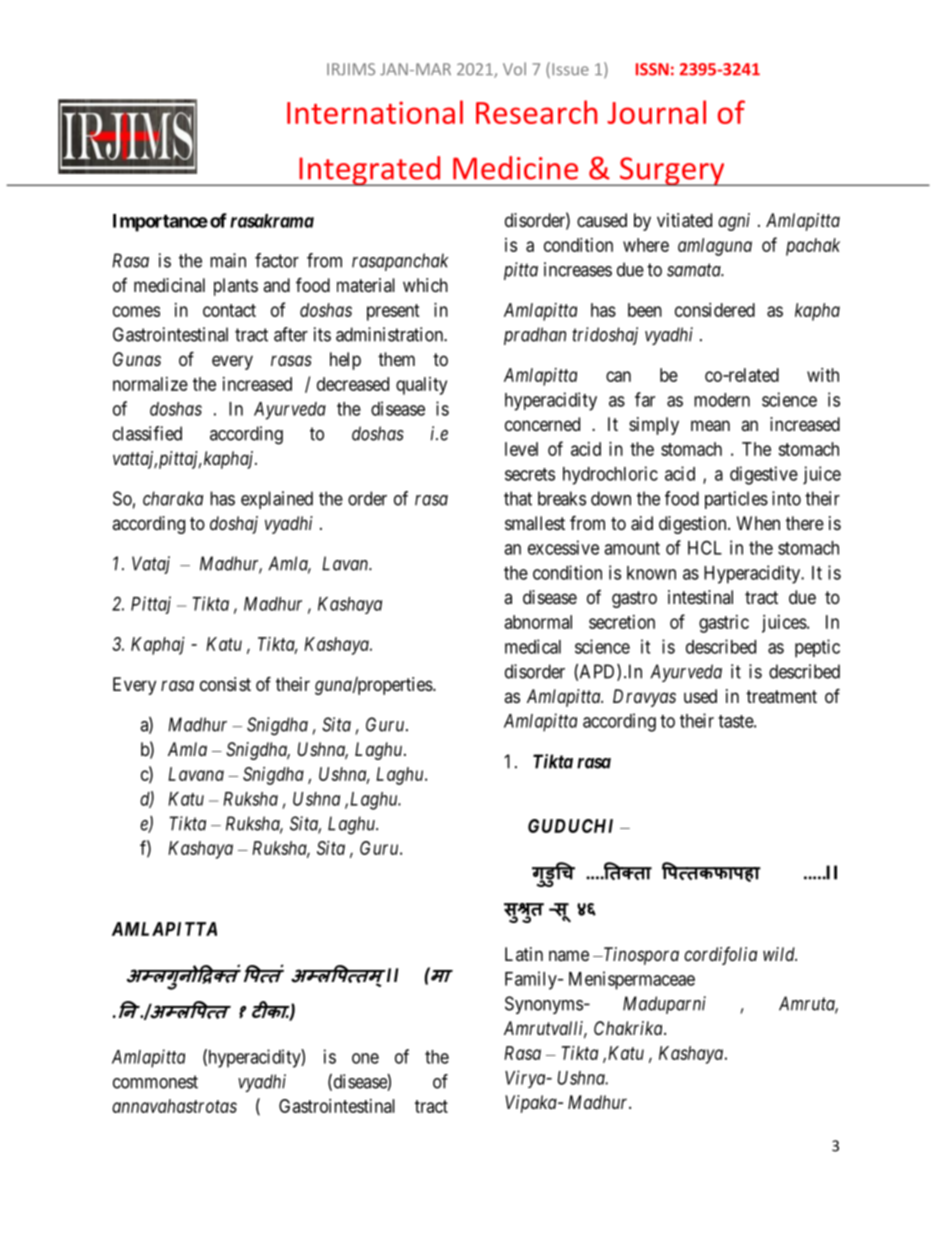 The width and height of the screenshot is (952, 1233). What do you see at coordinates (155, 1082) in the screenshot?
I see `commonest` at bounding box center [155, 1082].
